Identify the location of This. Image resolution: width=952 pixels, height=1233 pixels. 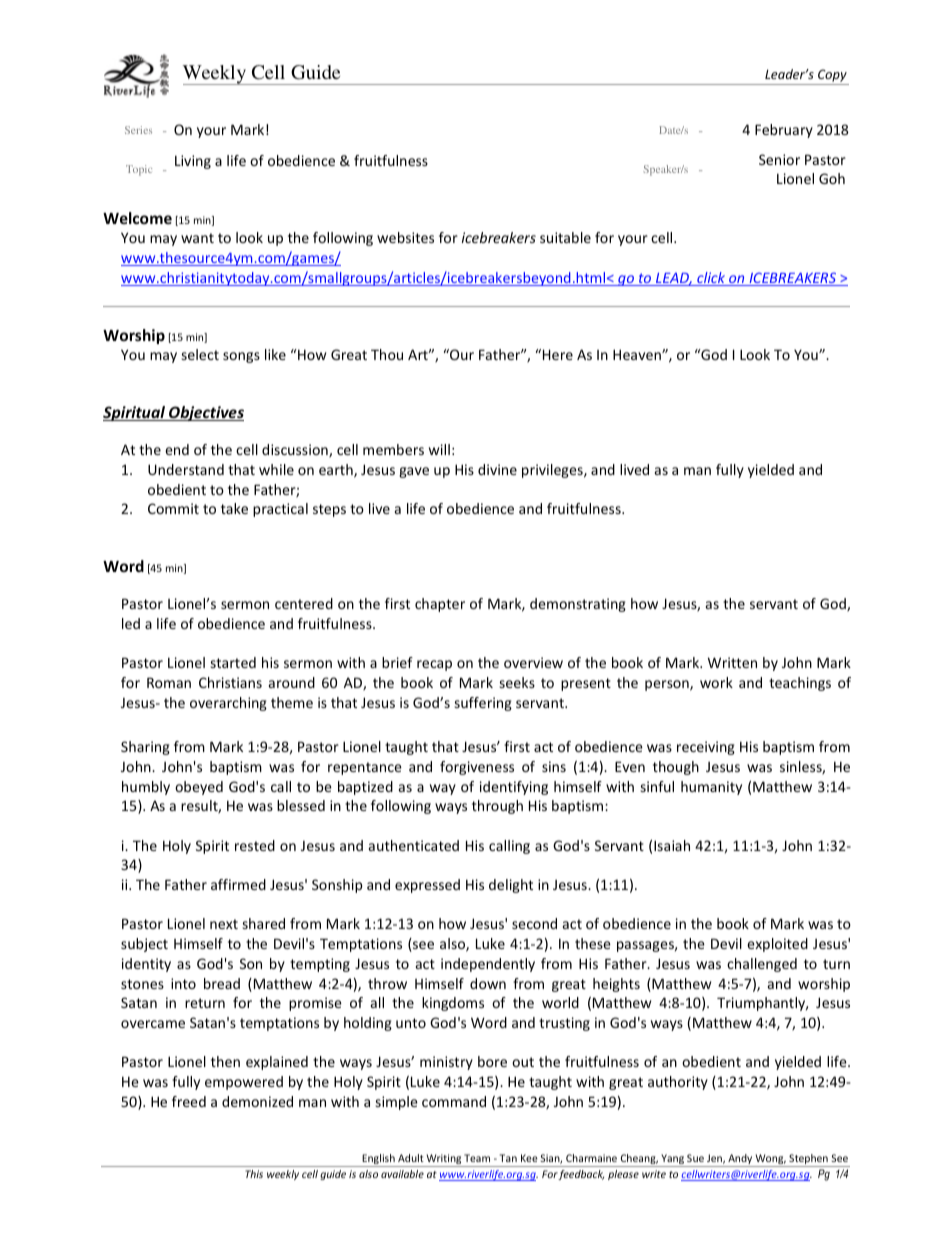
(254, 1174).
